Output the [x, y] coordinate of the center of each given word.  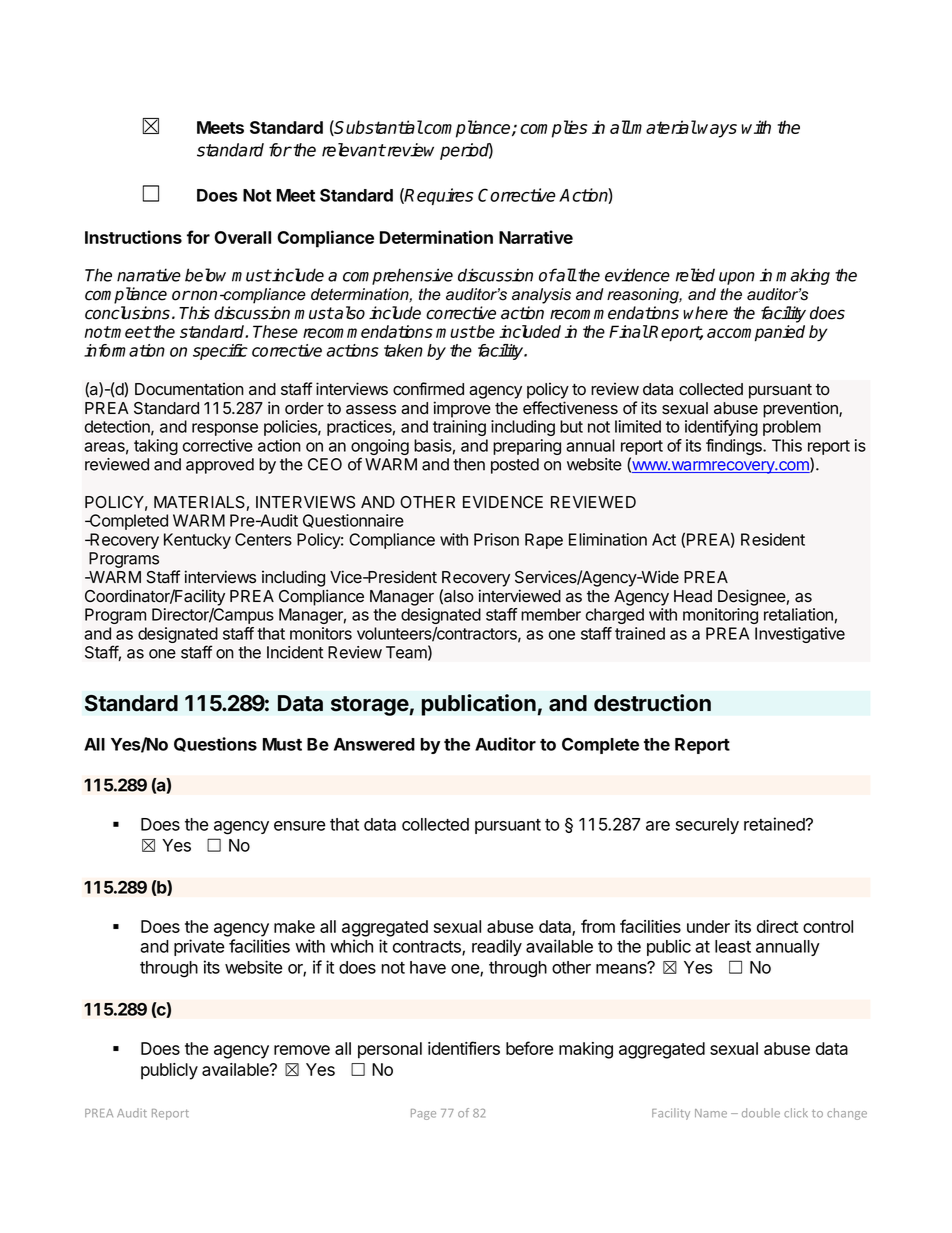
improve [462, 409]
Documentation [189, 389]
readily [497, 947]
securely [707, 826]
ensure [300, 826]
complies [554, 129]
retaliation [798, 614]
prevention [801, 409]
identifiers [464, 1048]
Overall [242, 237]
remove [302, 1050]
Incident [295, 652]
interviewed [520, 596]
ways [717, 131]
